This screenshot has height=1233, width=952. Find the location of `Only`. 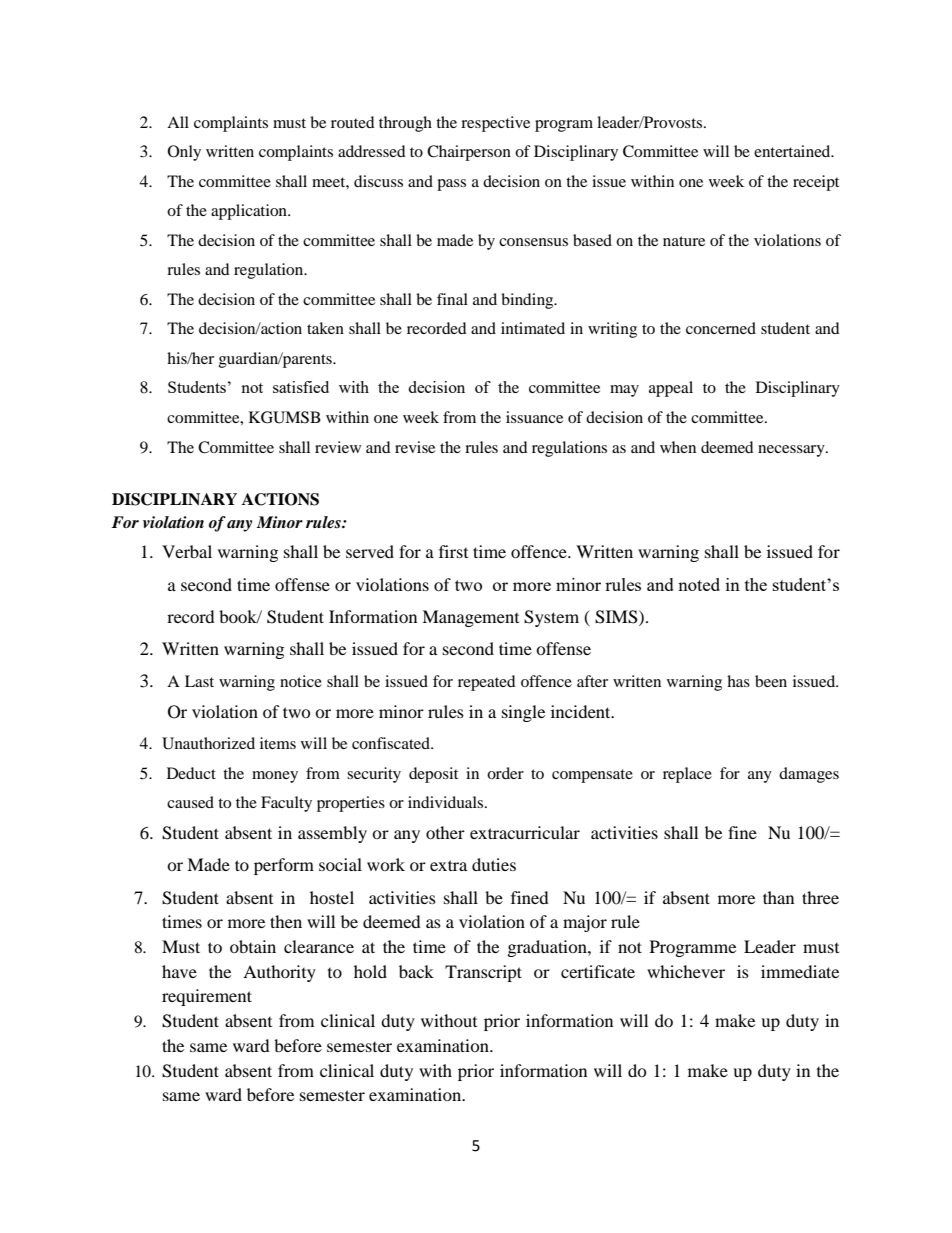

Only is located at coordinates (184, 153).
